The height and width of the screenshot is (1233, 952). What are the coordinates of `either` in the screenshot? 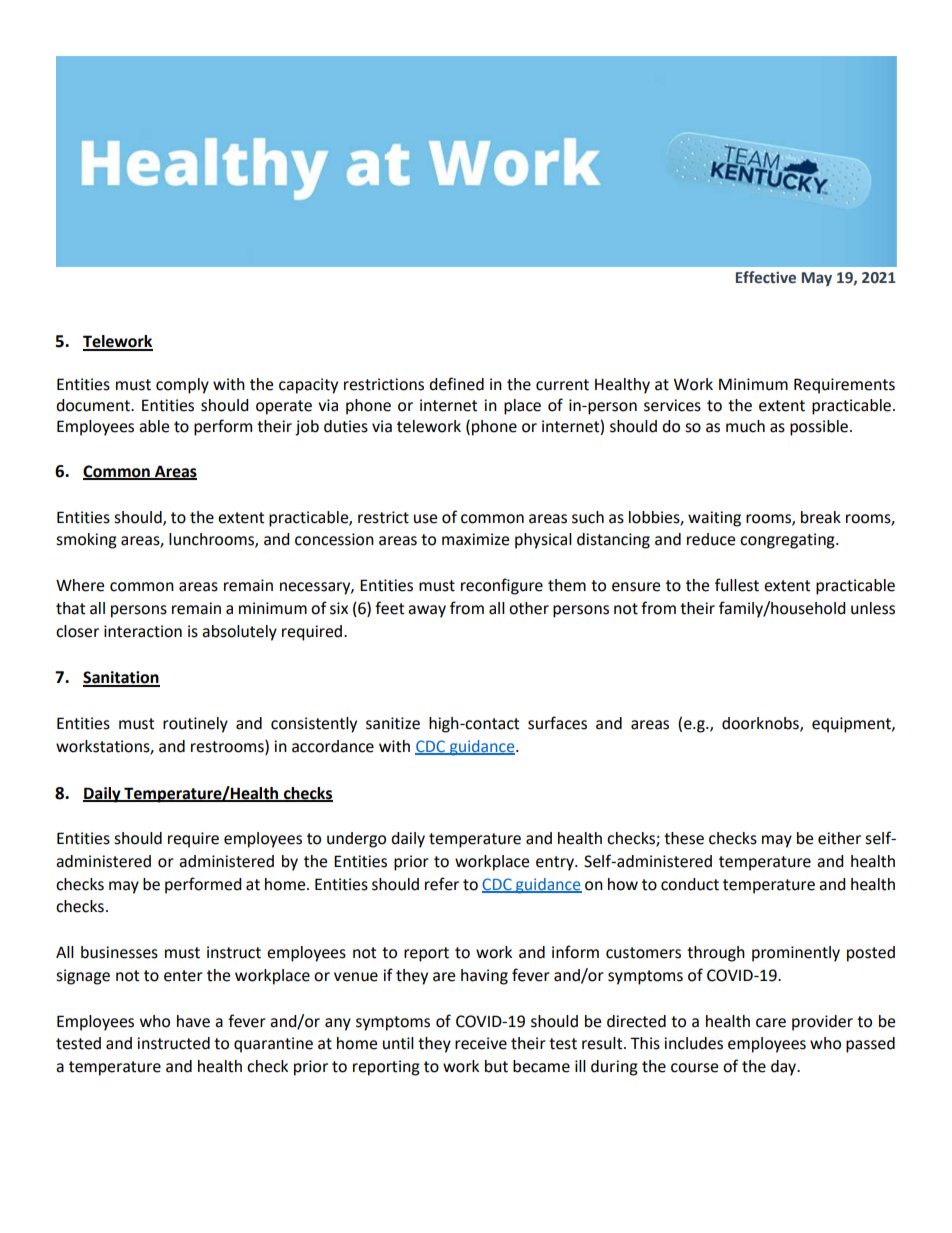 It's located at (839, 838).
